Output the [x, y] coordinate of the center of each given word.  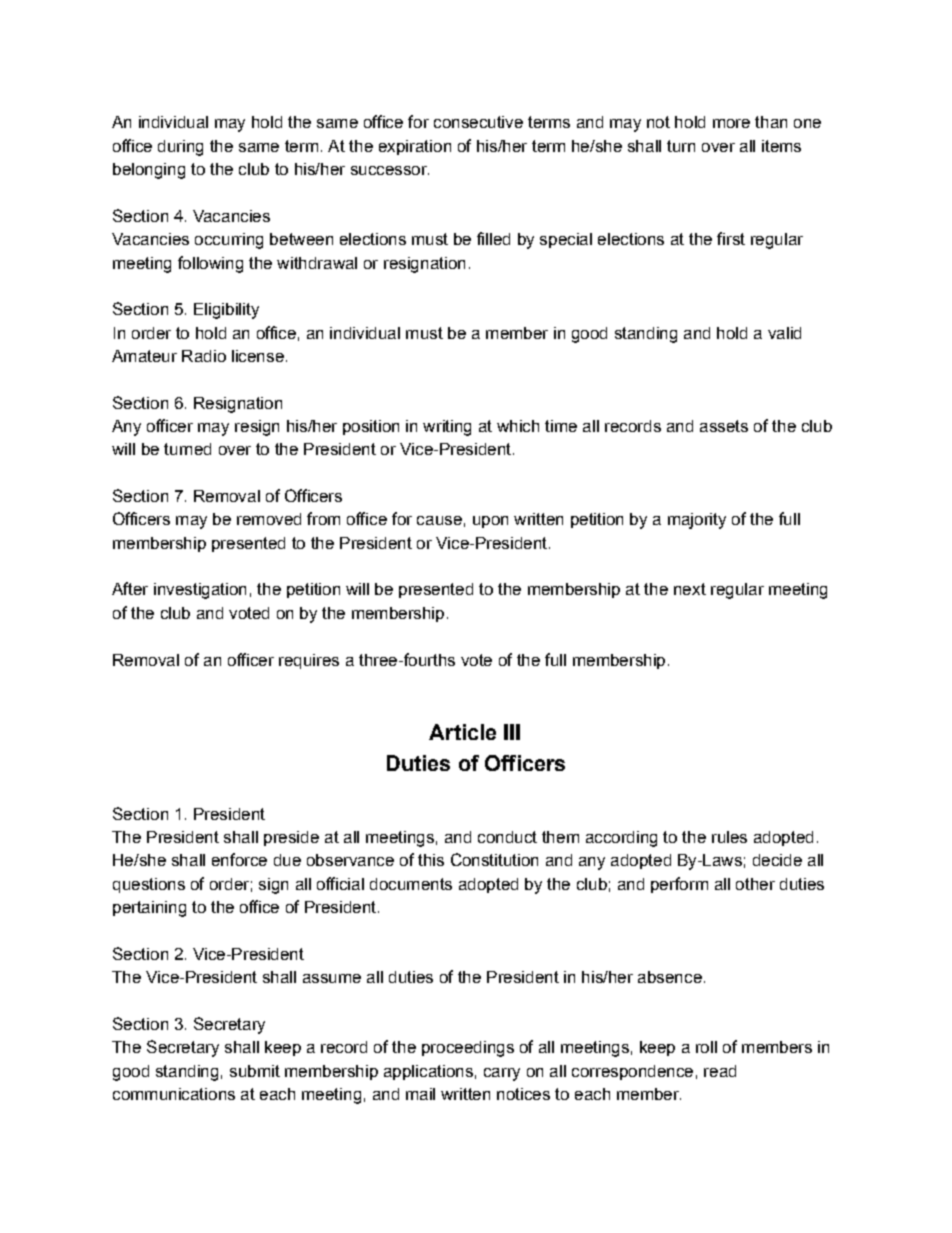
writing [447, 428]
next [690, 589]
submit [255, 1071]
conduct [507, 837]
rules [729, 837]
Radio [204, 356]
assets [724, 426]
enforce [239, 859]
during [180, 148]
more [731, 123]
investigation [200, 591]
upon [490, 522]
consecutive [478, 122]
